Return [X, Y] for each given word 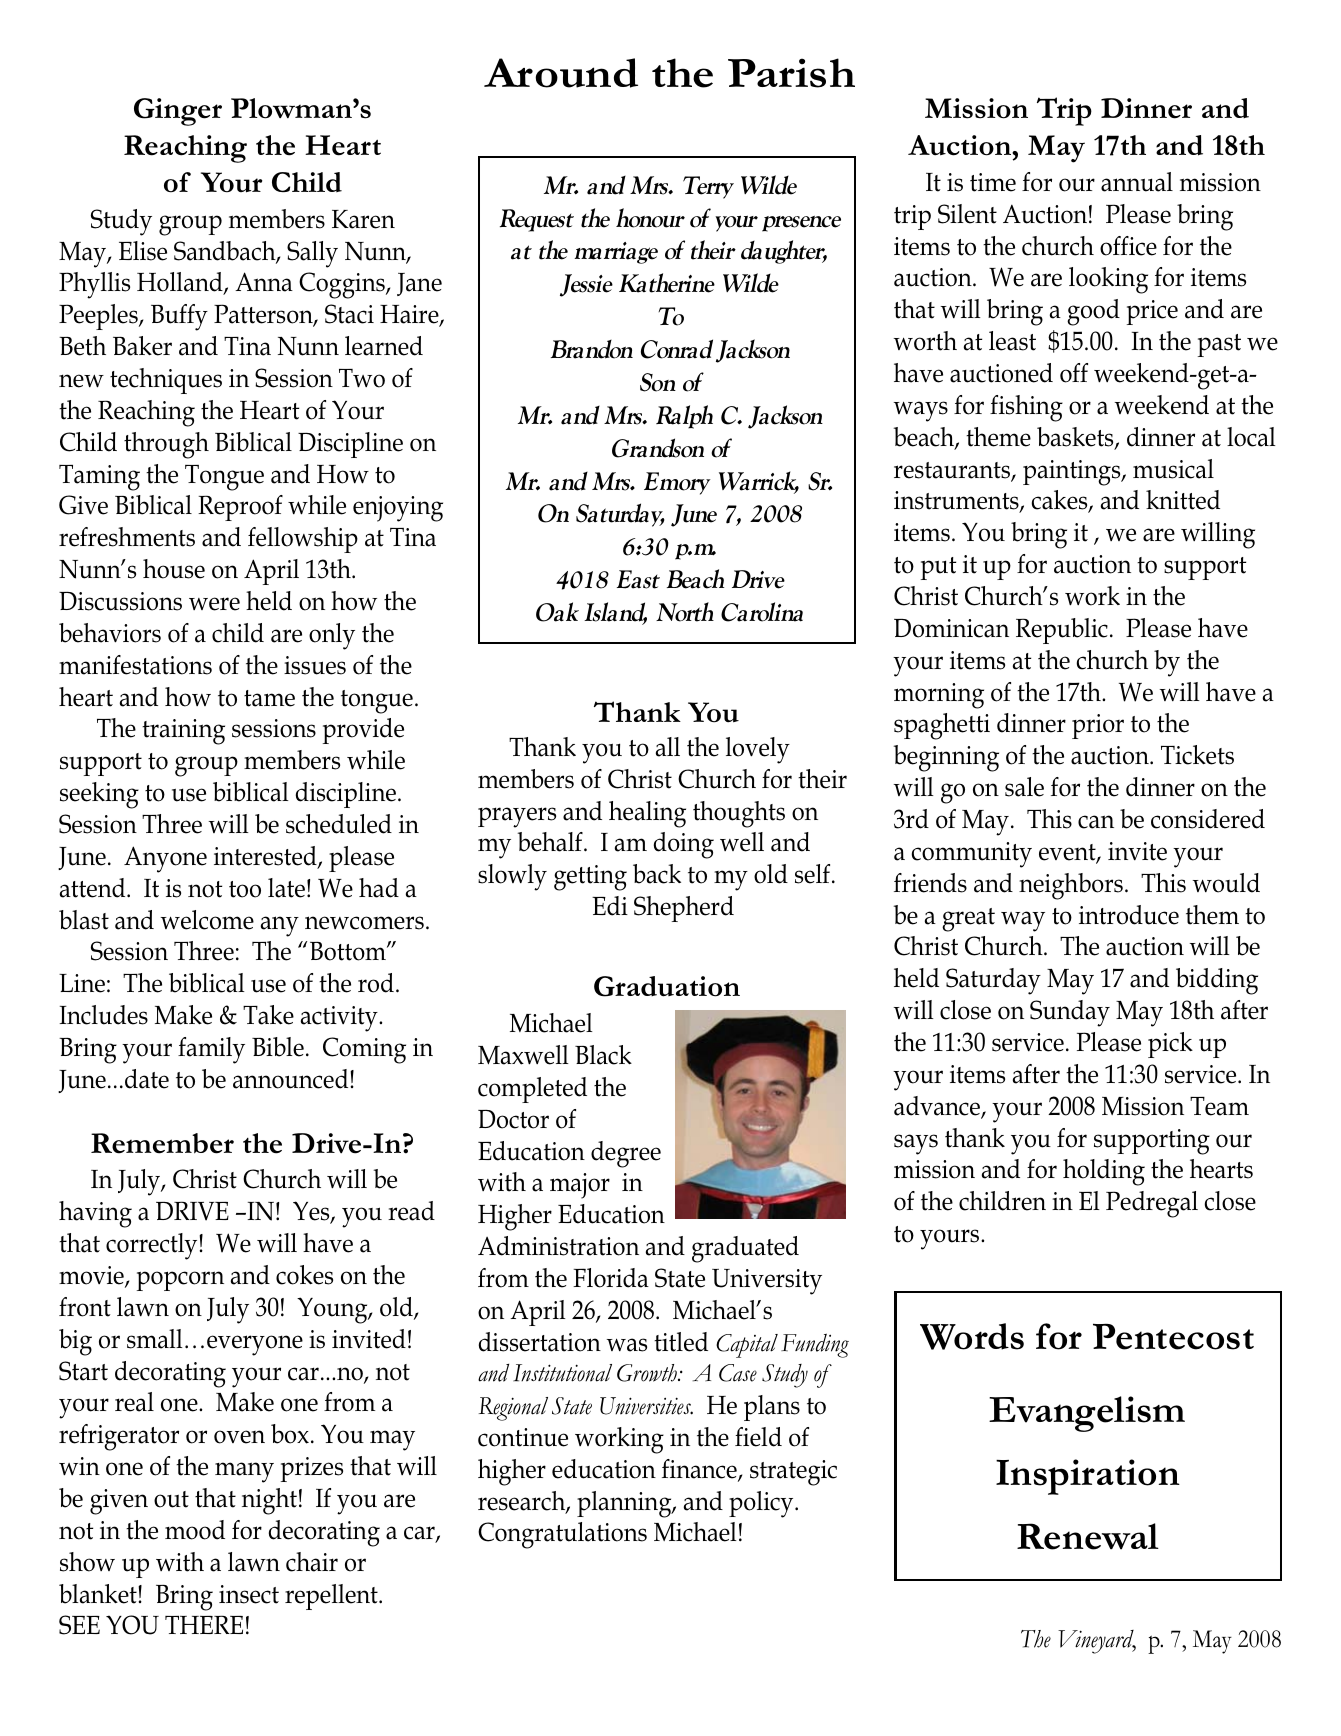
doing [684, 845]
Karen [363, 219]
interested [266, 857]
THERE [204, 1624]
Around [561, 73]
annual [1137, 182]
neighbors [1071, 886]
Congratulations [562, 1535]
